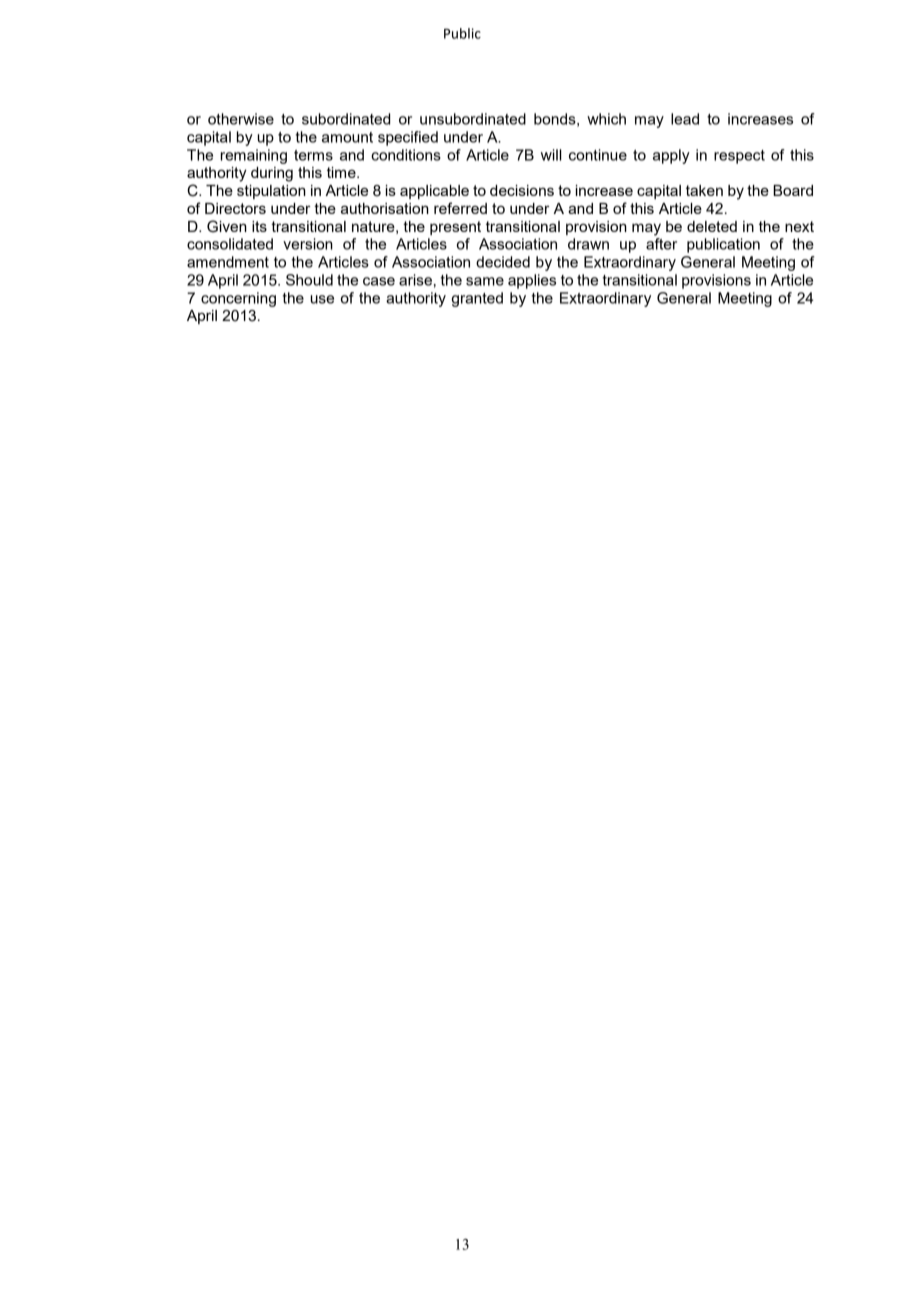  What do you see at coordinates (241, 119) in the screenshot?
I see `otherwise` at bounding box center [241, 119].
